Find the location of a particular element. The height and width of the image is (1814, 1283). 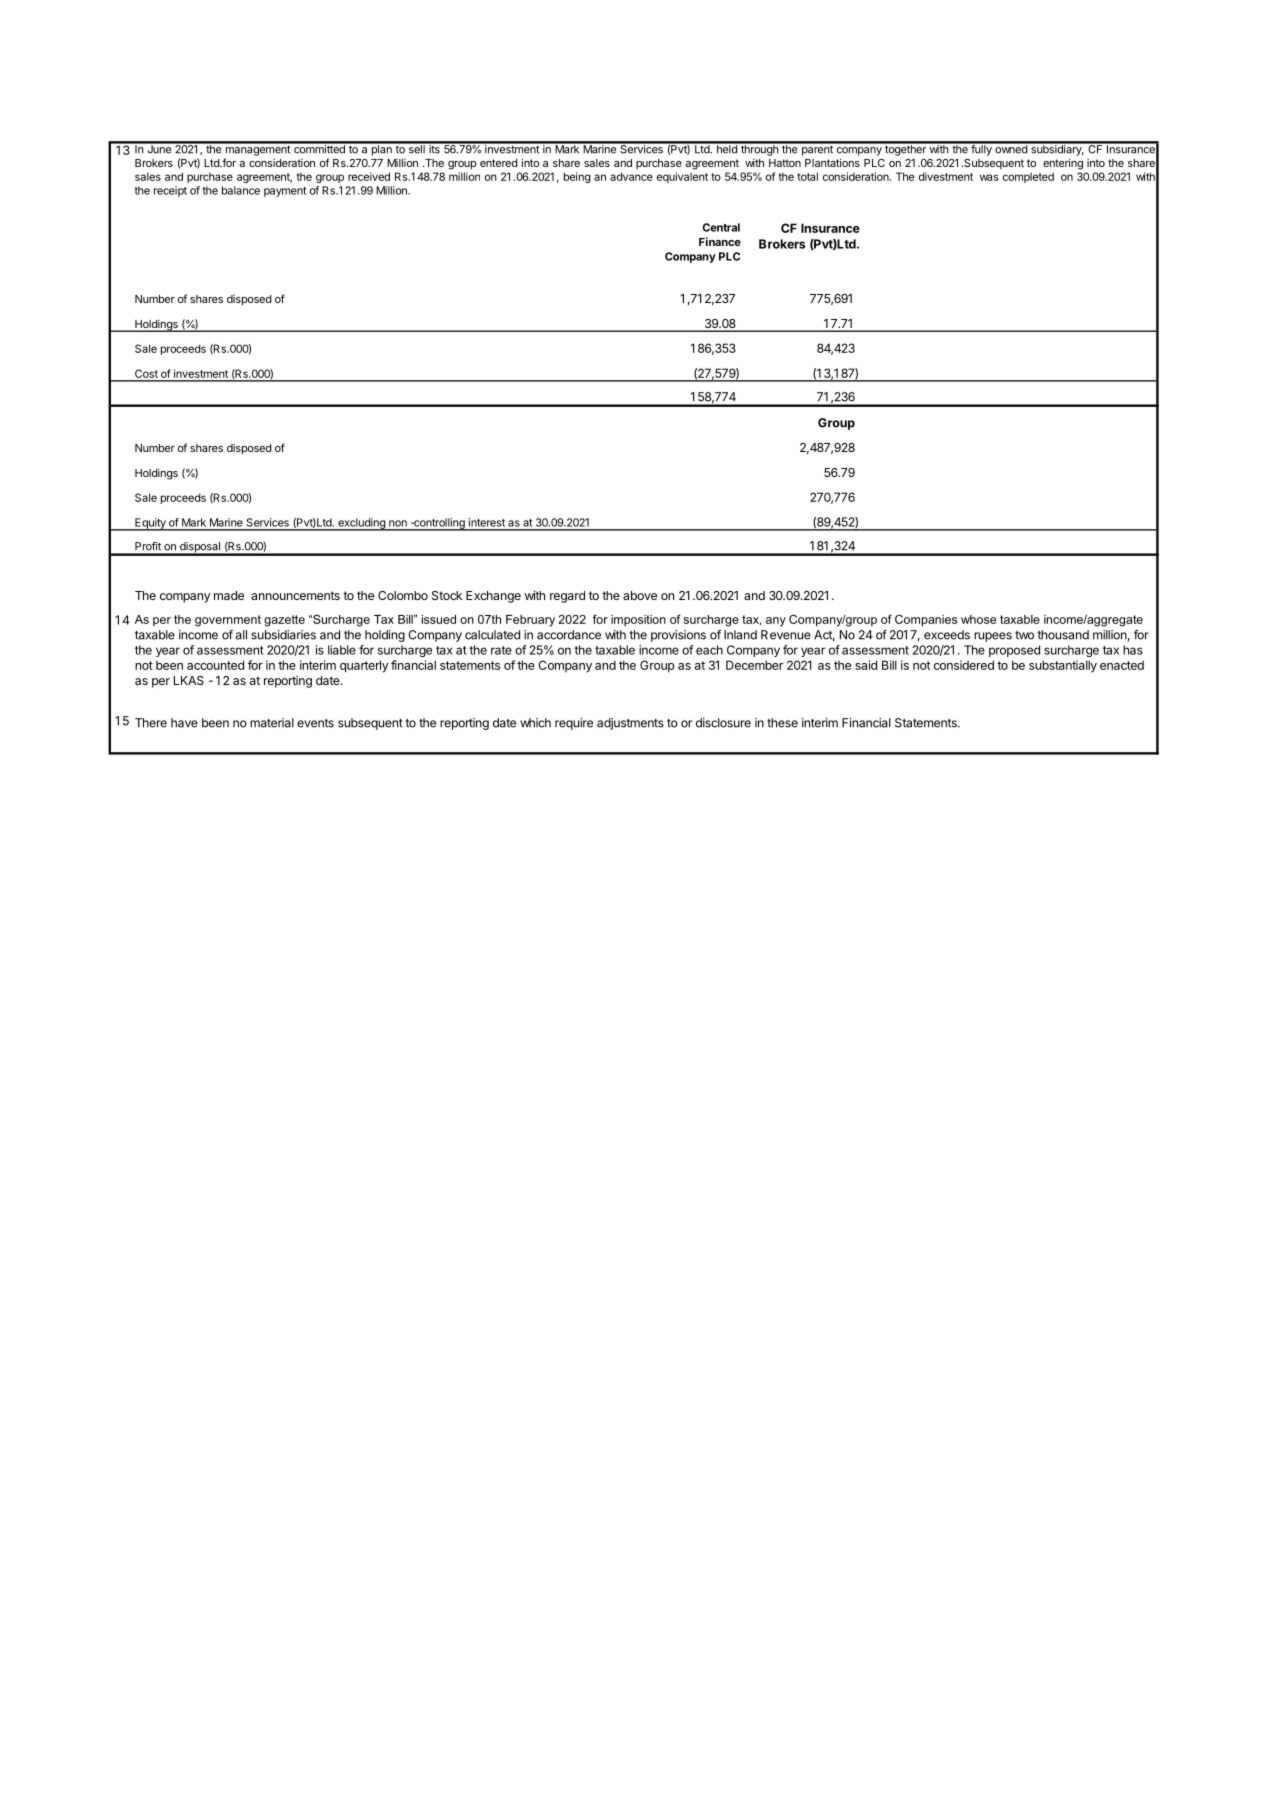

advance is located at coordinates (631, 176).
